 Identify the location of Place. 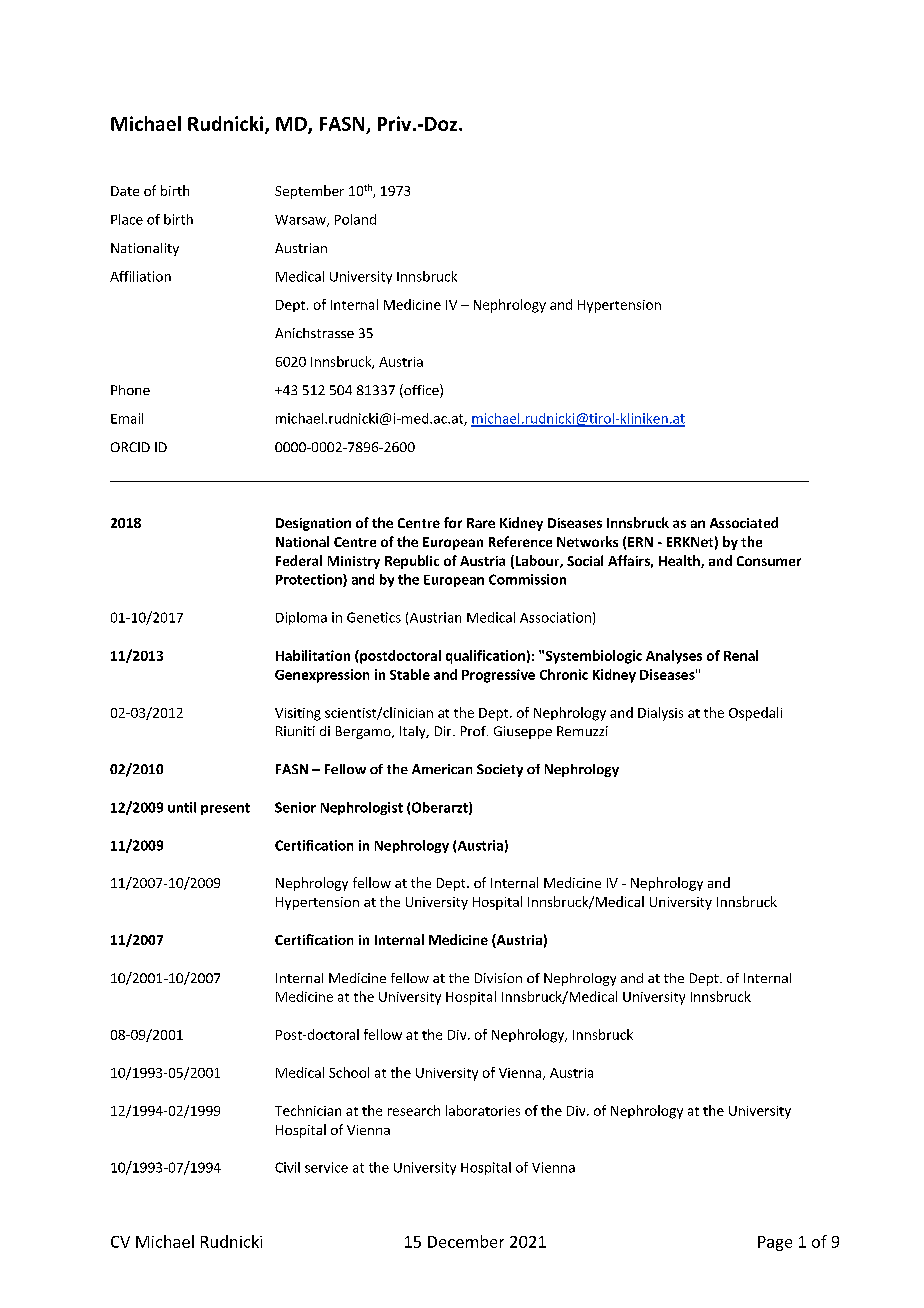
(127, 219).
